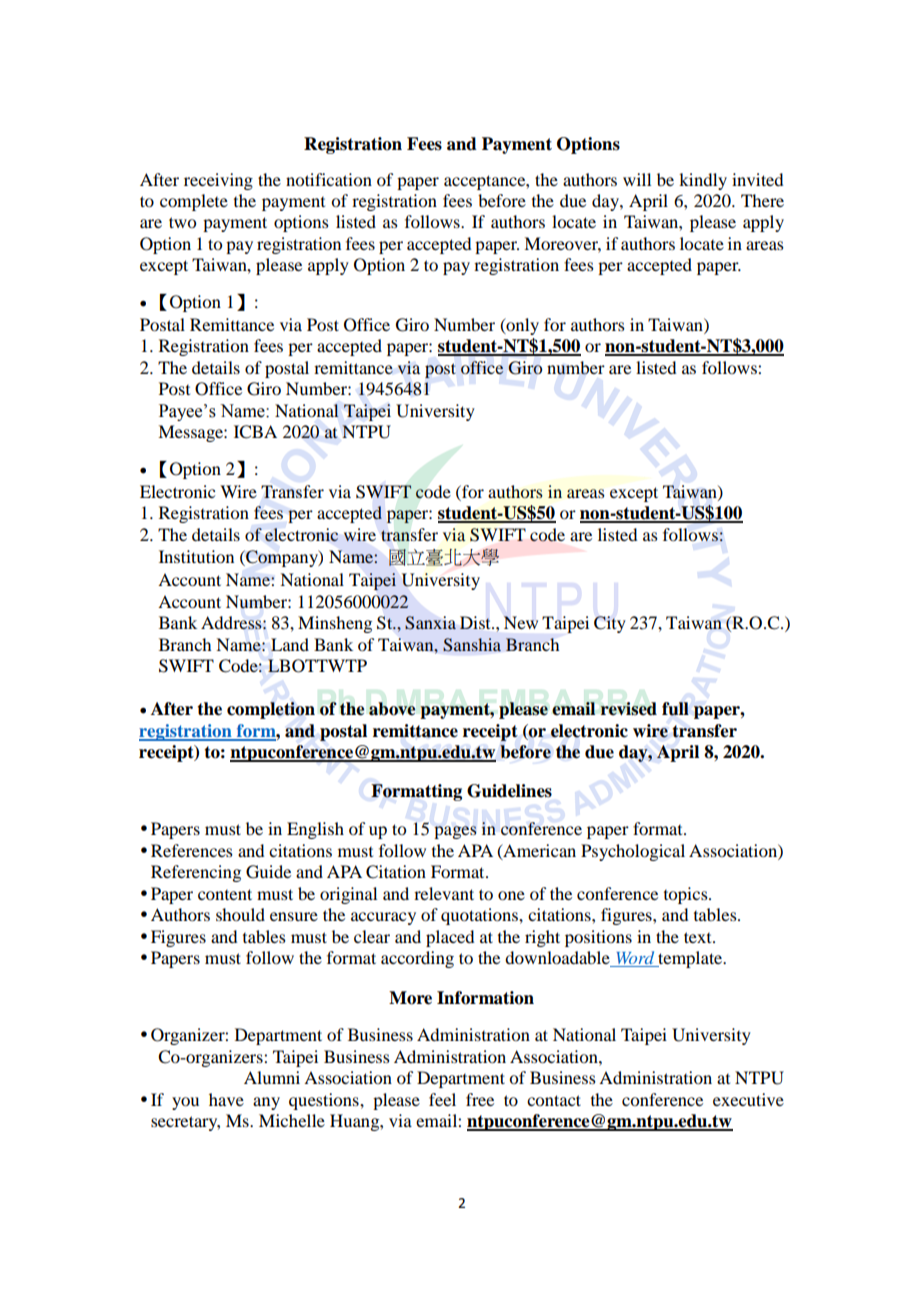  I want to click on Dist, so click(476, 622).
